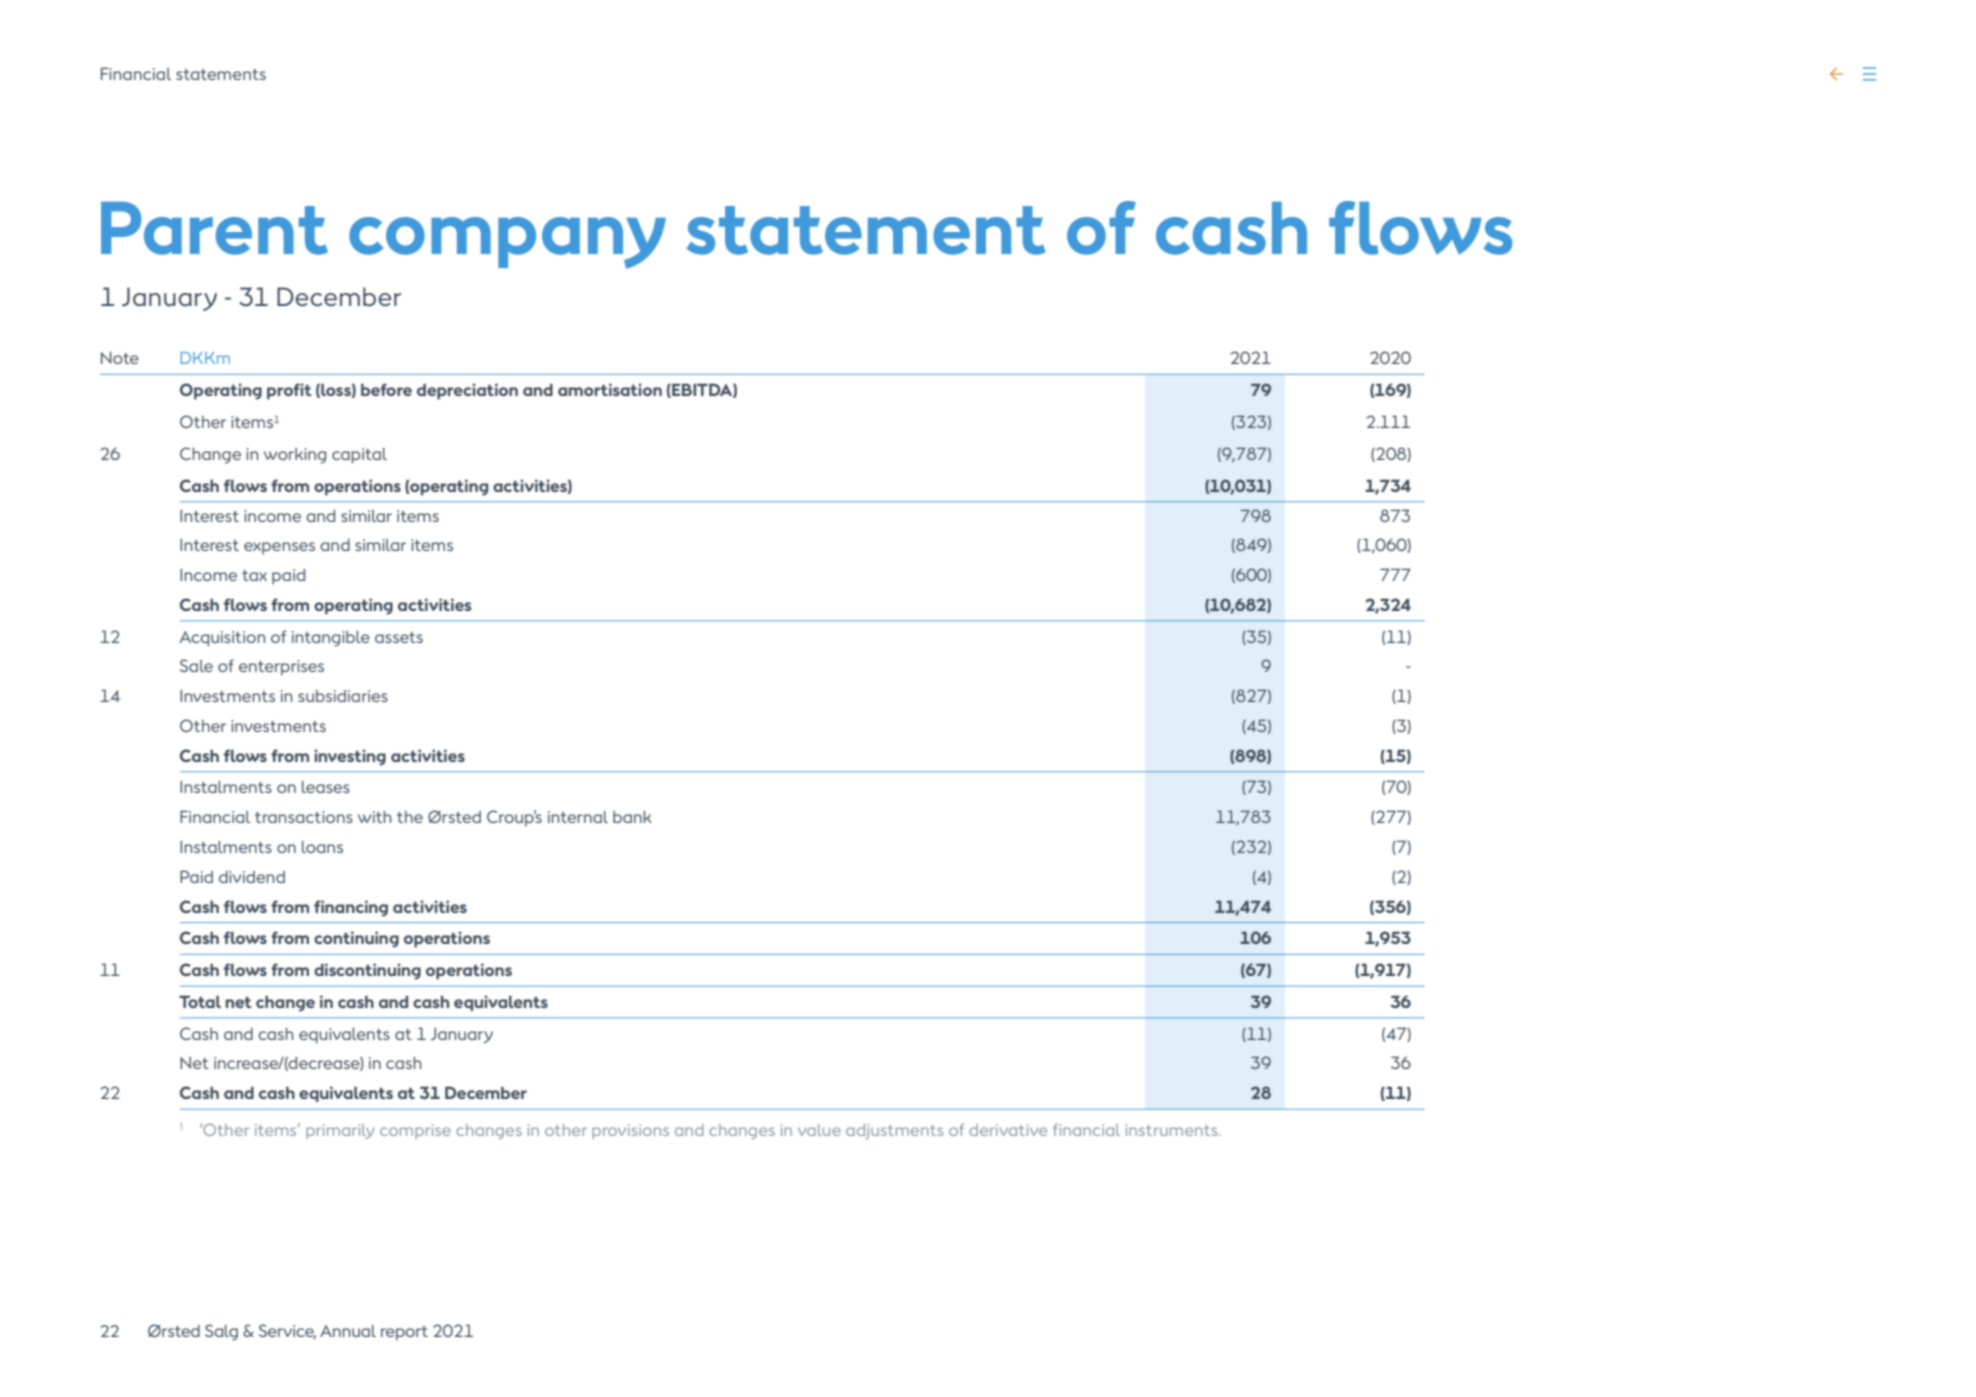 The width and height of the page is (1976, 1397). I want to click on company, so click(507, 243).
